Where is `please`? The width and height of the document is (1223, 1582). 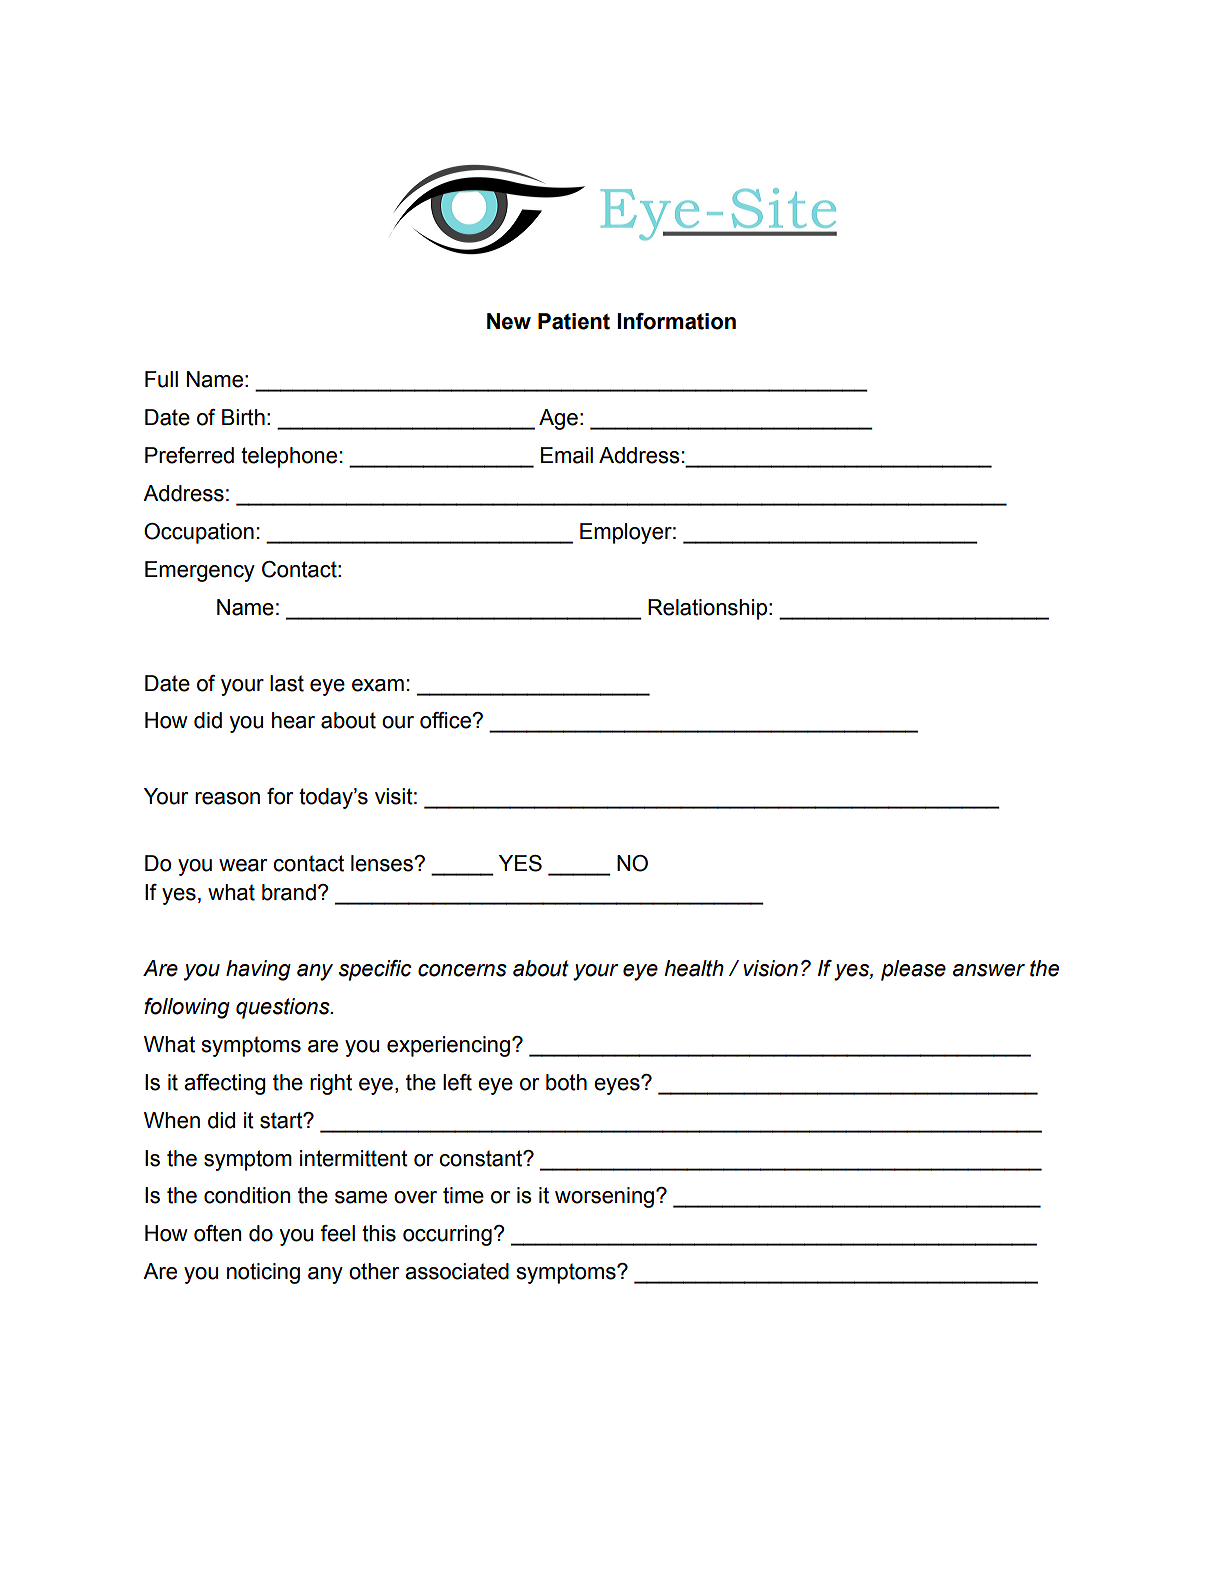
please is located at coordinates (913, 970).
